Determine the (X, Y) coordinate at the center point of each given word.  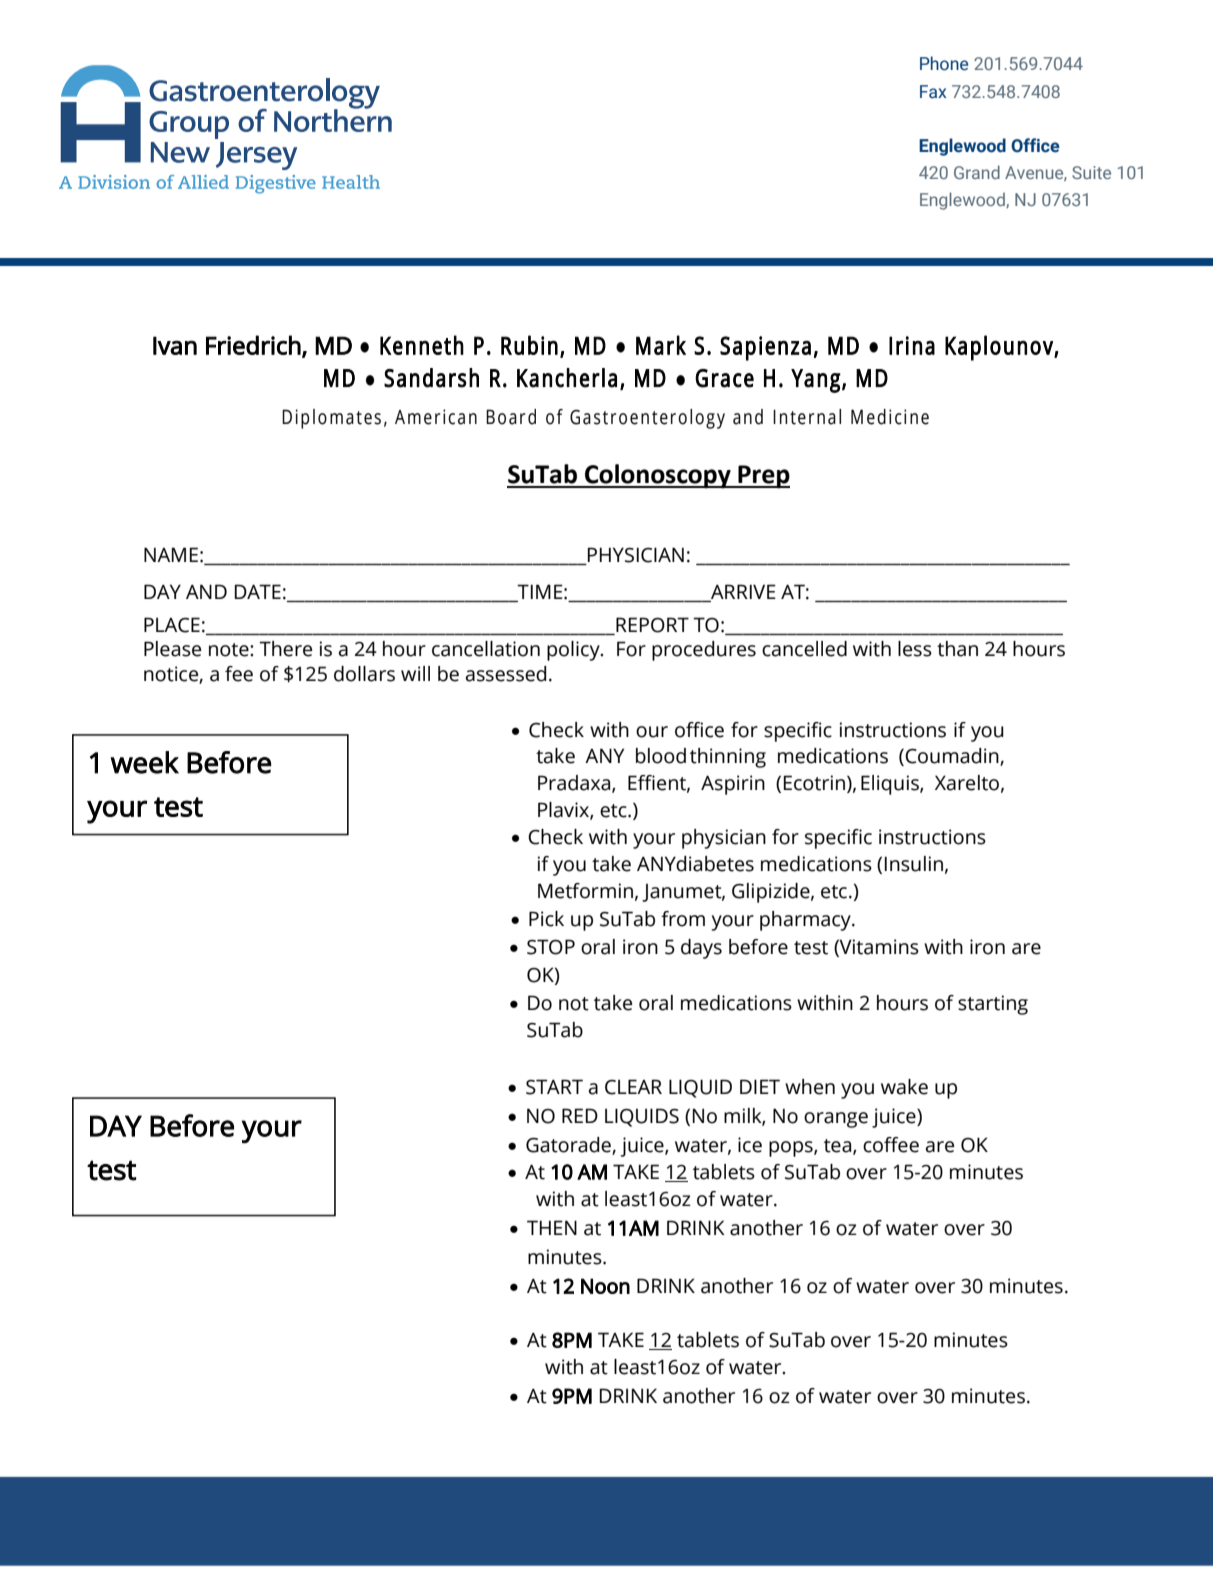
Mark (661, 345)
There (285, 649)
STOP (551, 947)
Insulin (914, 864)
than (957, 649)
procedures (704, 651)
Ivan (175, 345)
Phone (944, 63)
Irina (912, 345)
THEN (552, 1227)
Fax (933, 92)
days (701, 949)
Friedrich (253, 345)
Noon (605, 1286)
